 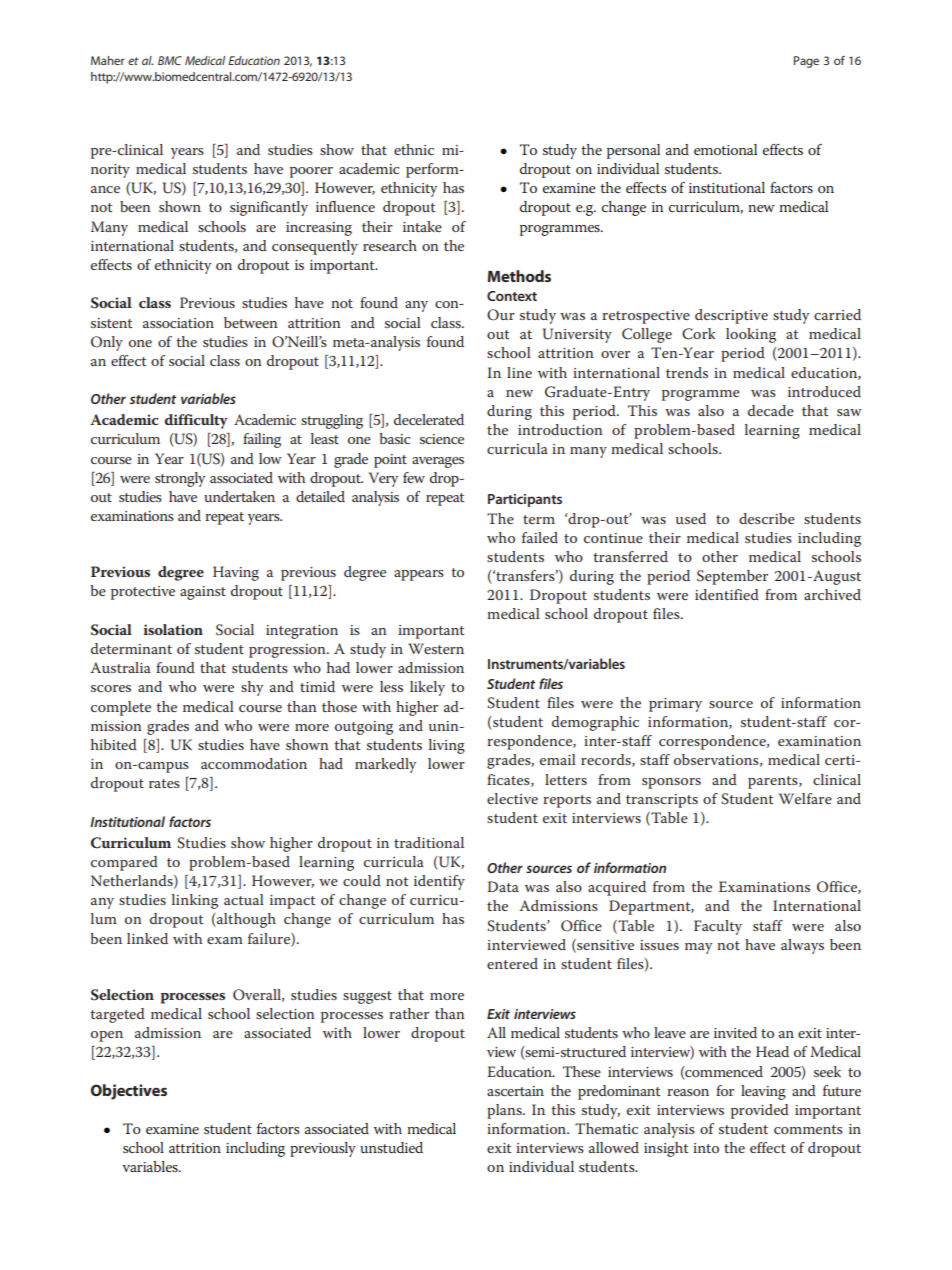 What do you see at coordinates (129, 1092) in the image?
I see `Objectives` at bounding box center [129, 1092].
